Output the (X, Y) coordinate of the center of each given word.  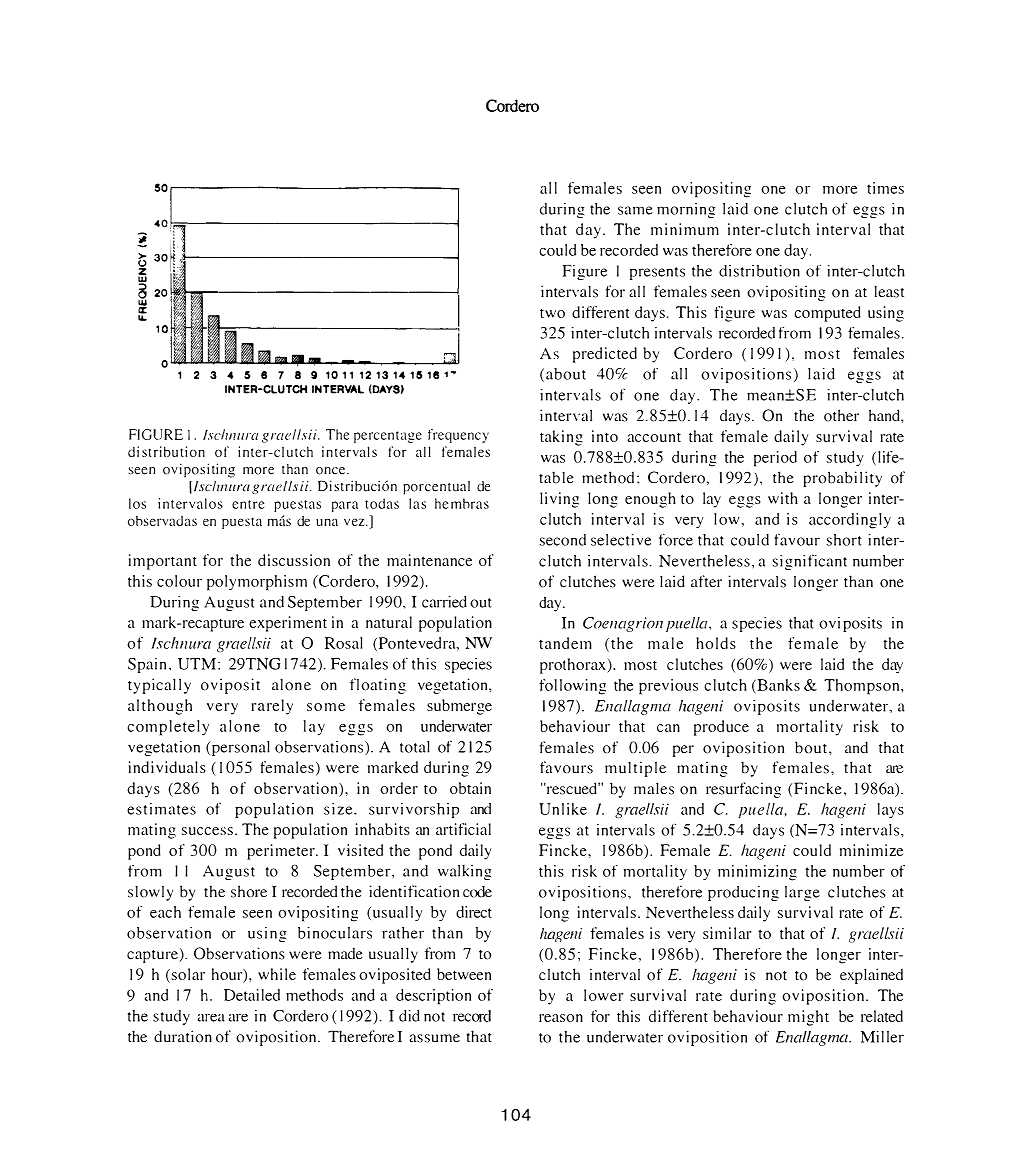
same (635, 210)
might (808, 1018)
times (885, 188)
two (552, 313)
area (211, 1018)
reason (561, 1018)
